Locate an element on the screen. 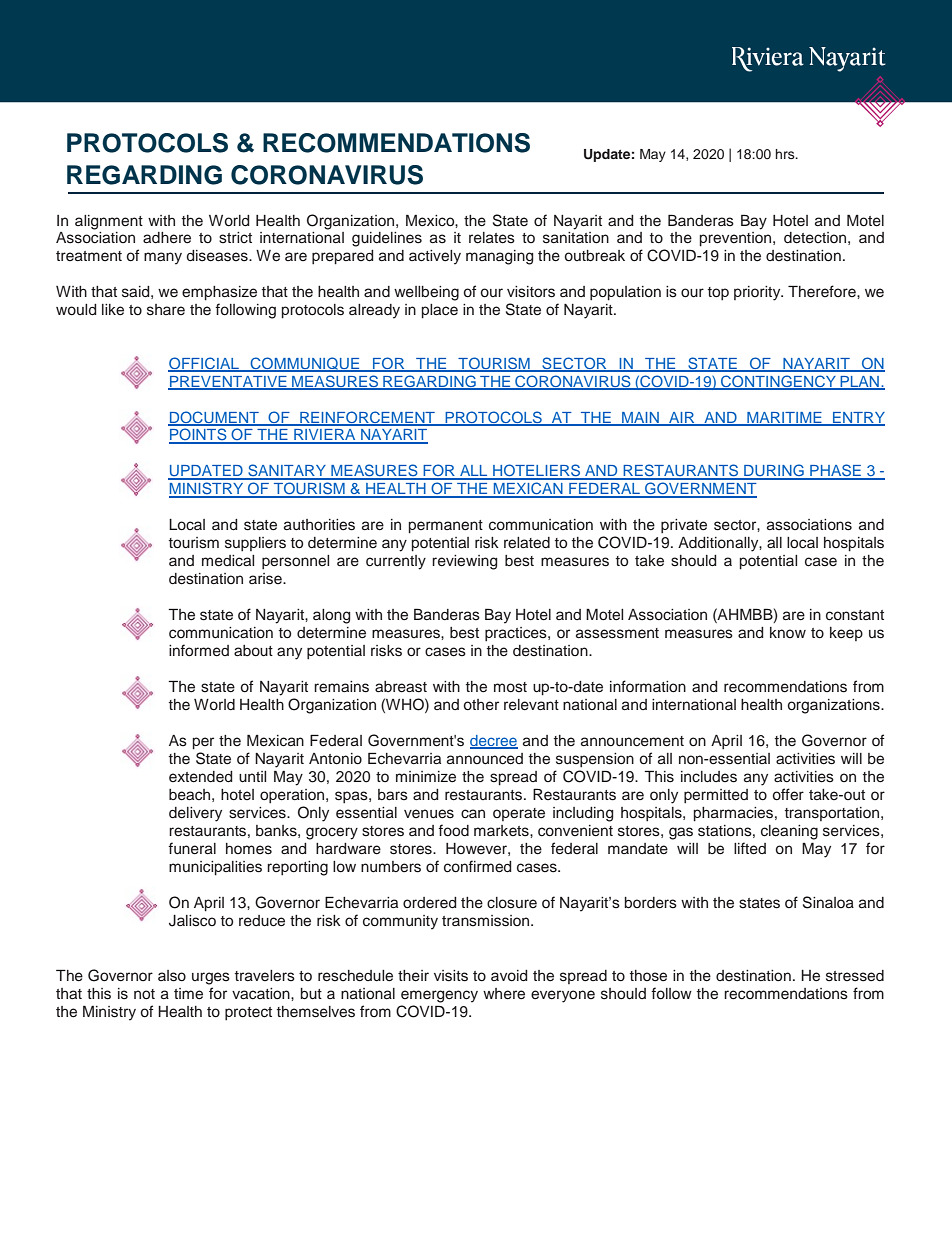  relates is located at coordinates (492, 238).
